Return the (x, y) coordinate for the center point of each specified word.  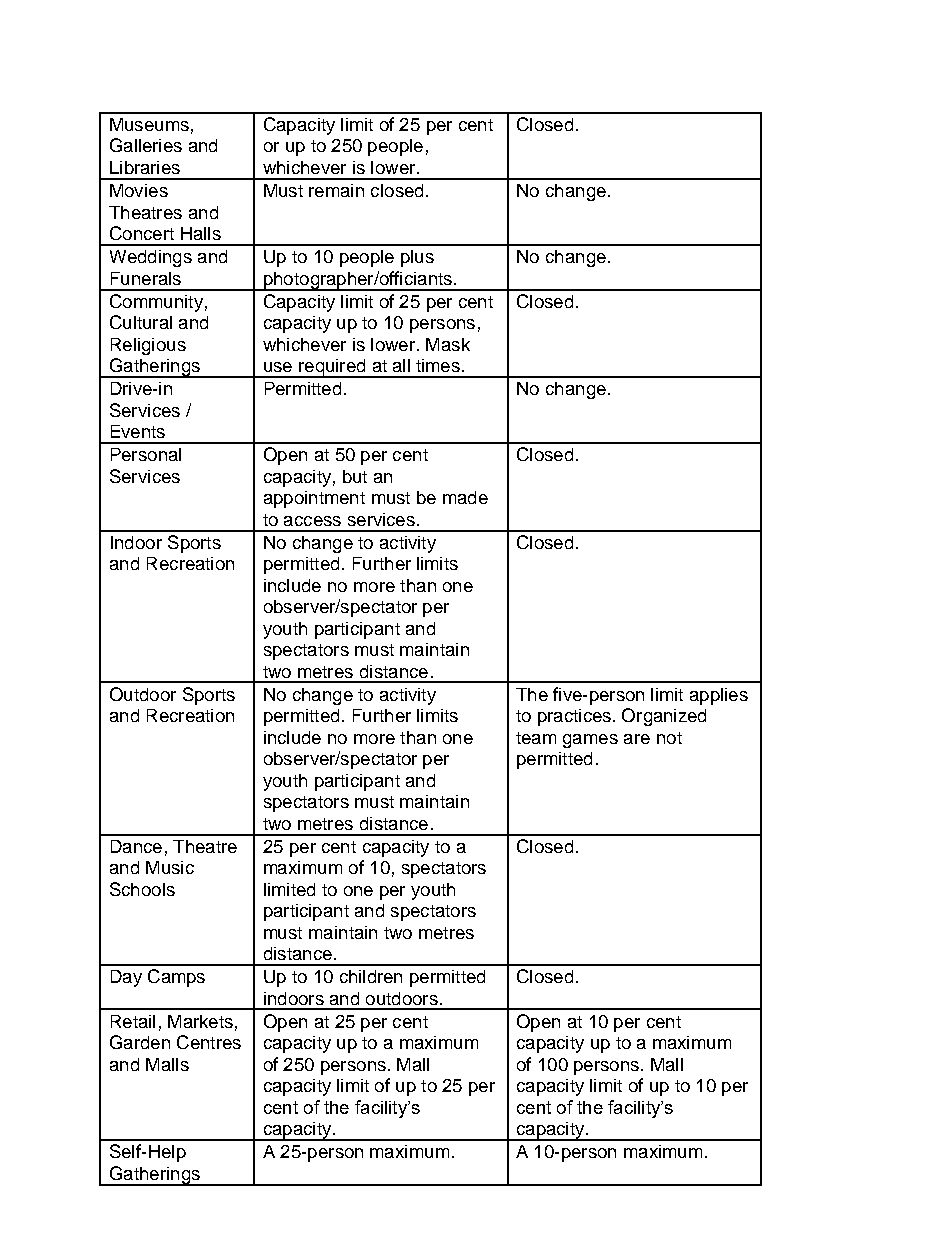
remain (336, 190)
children (371, 976)
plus (417, 258)
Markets (200, 1021)
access (312, 521)
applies (719, 696)
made (465, 497)
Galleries (146, 145)
